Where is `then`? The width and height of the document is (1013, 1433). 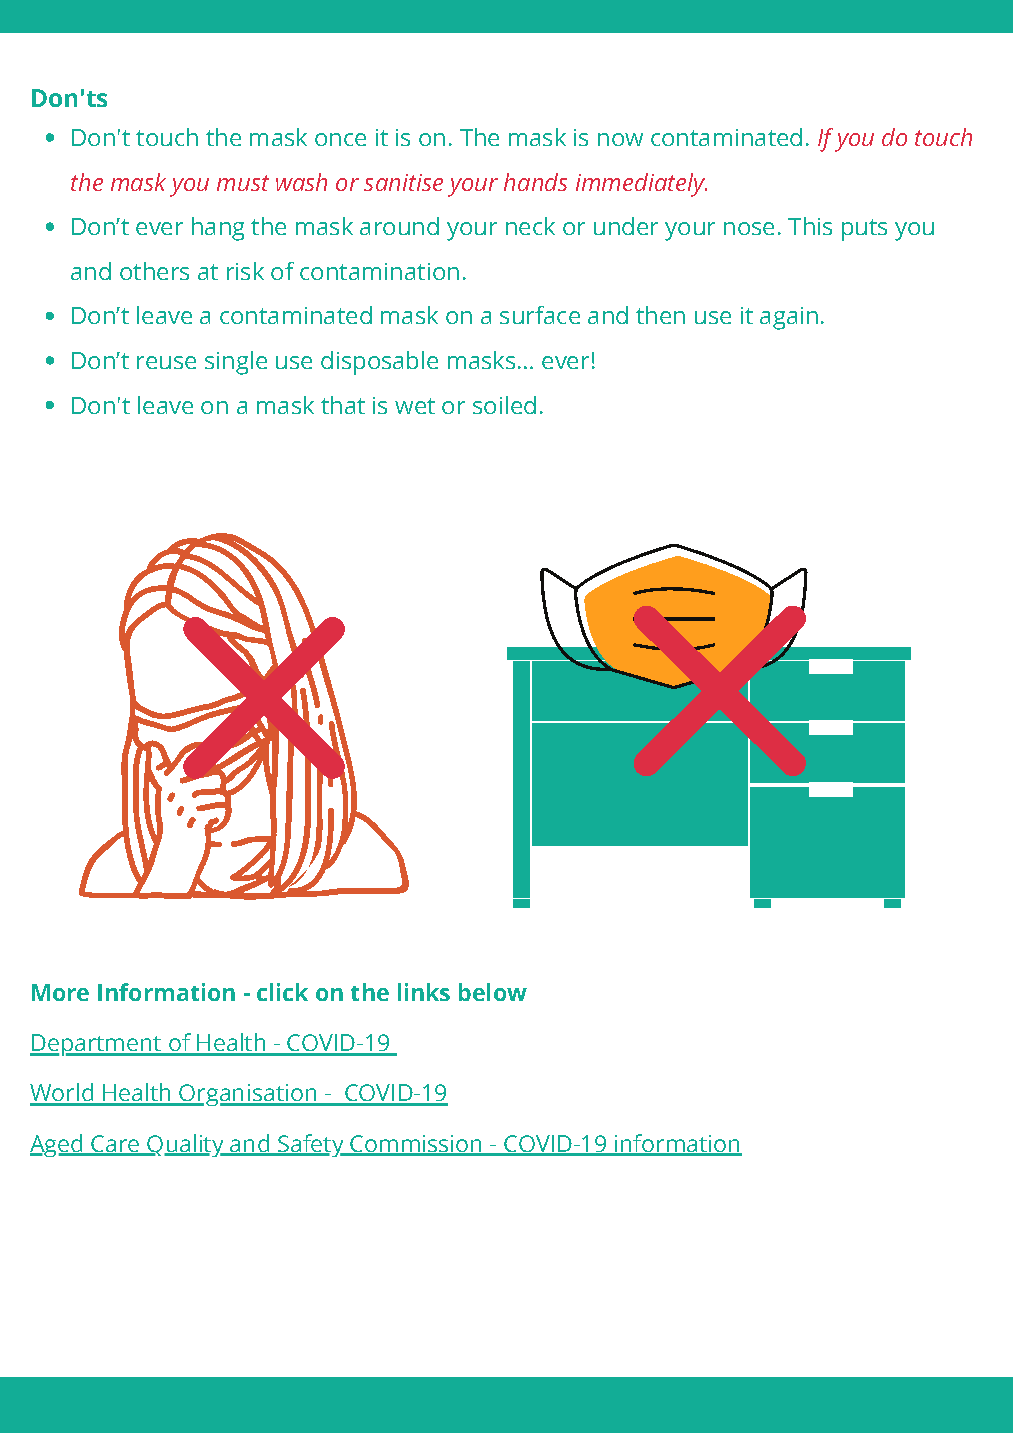 then is located at coordinates (660, 315).
